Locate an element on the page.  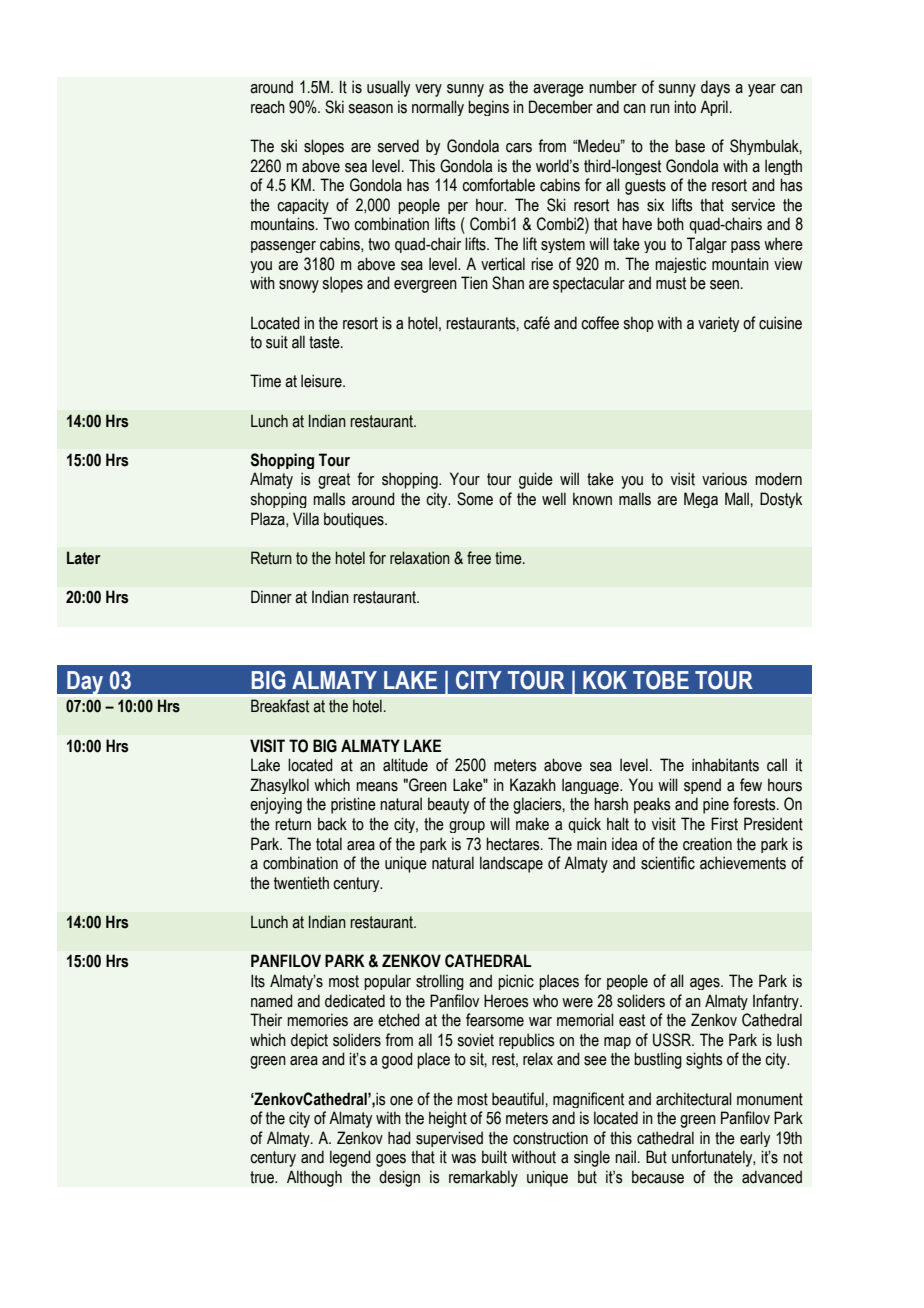
suit is located at coordinates (277, 342).
